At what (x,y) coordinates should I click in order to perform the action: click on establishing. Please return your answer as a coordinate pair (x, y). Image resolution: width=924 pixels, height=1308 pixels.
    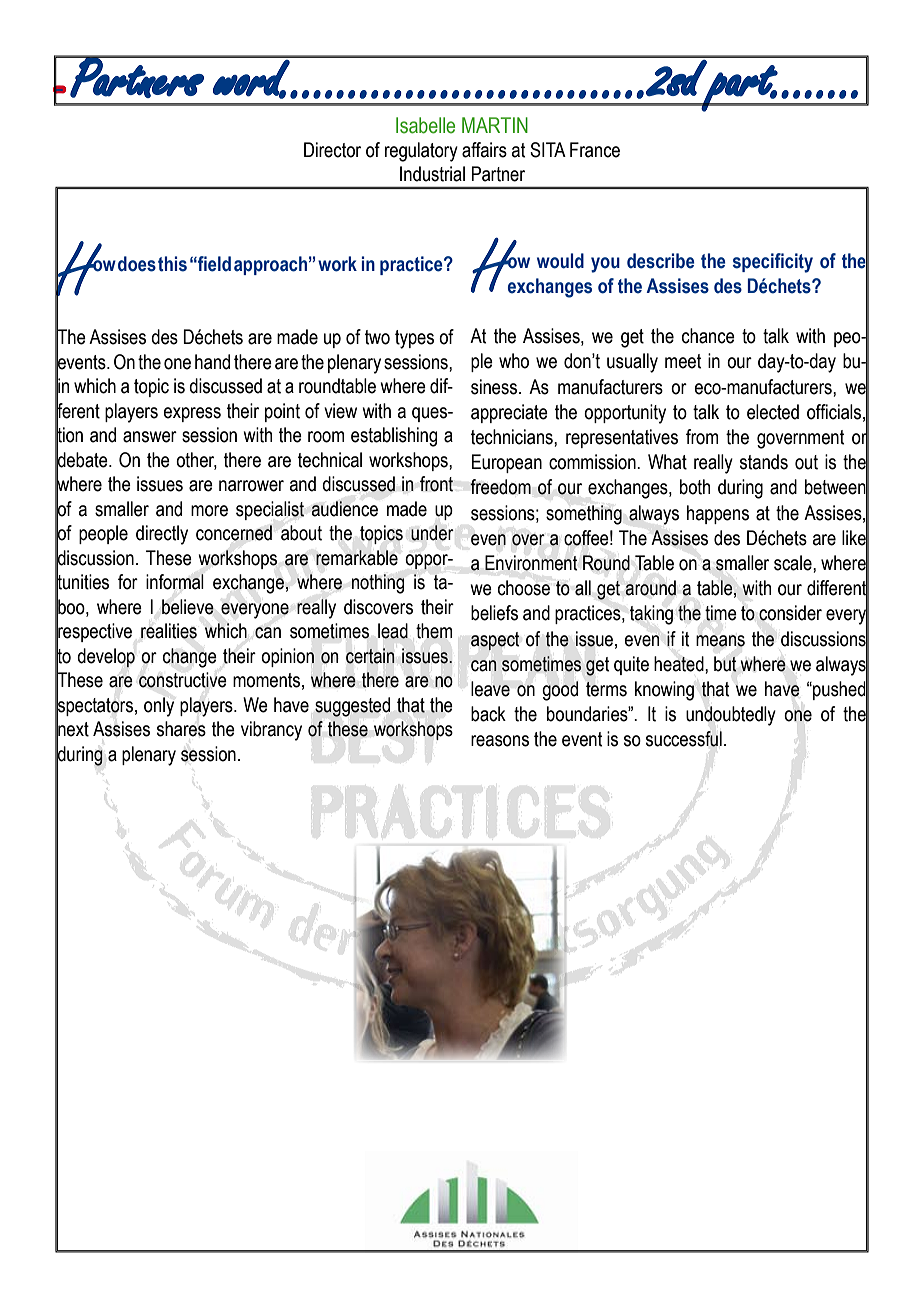
    Looking at the image, I should click on (394, 437).
